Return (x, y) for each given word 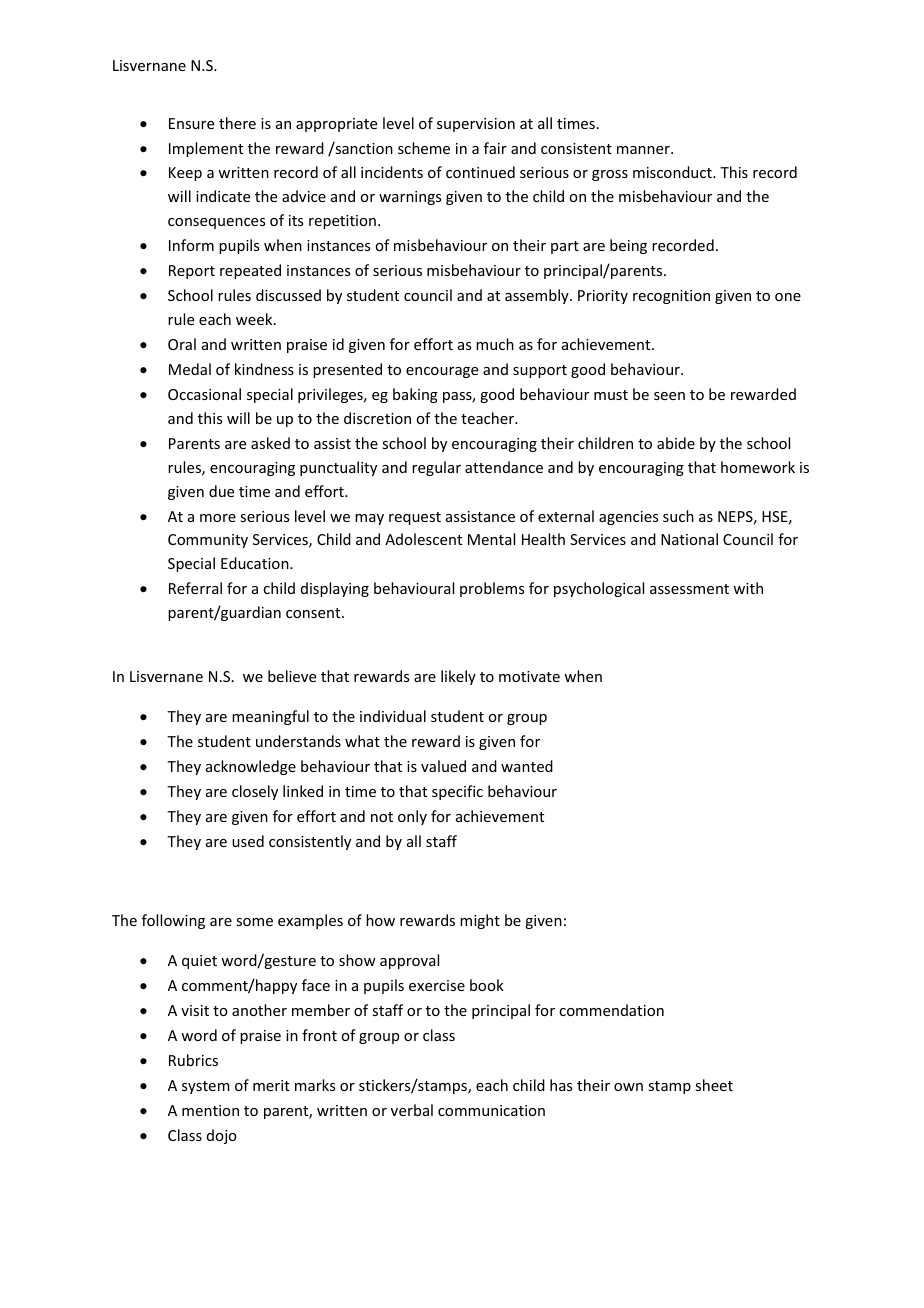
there (237, 123)
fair (495, 148)
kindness (264, 369)
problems (492, 589)
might (480, 921)
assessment (689, 589)
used (248, 841)
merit (271, 1085)
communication (491, 1110)
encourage (442, 372)
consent (314, 613)
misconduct (673, 172)
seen (669, 396)
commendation (611, 1010)
